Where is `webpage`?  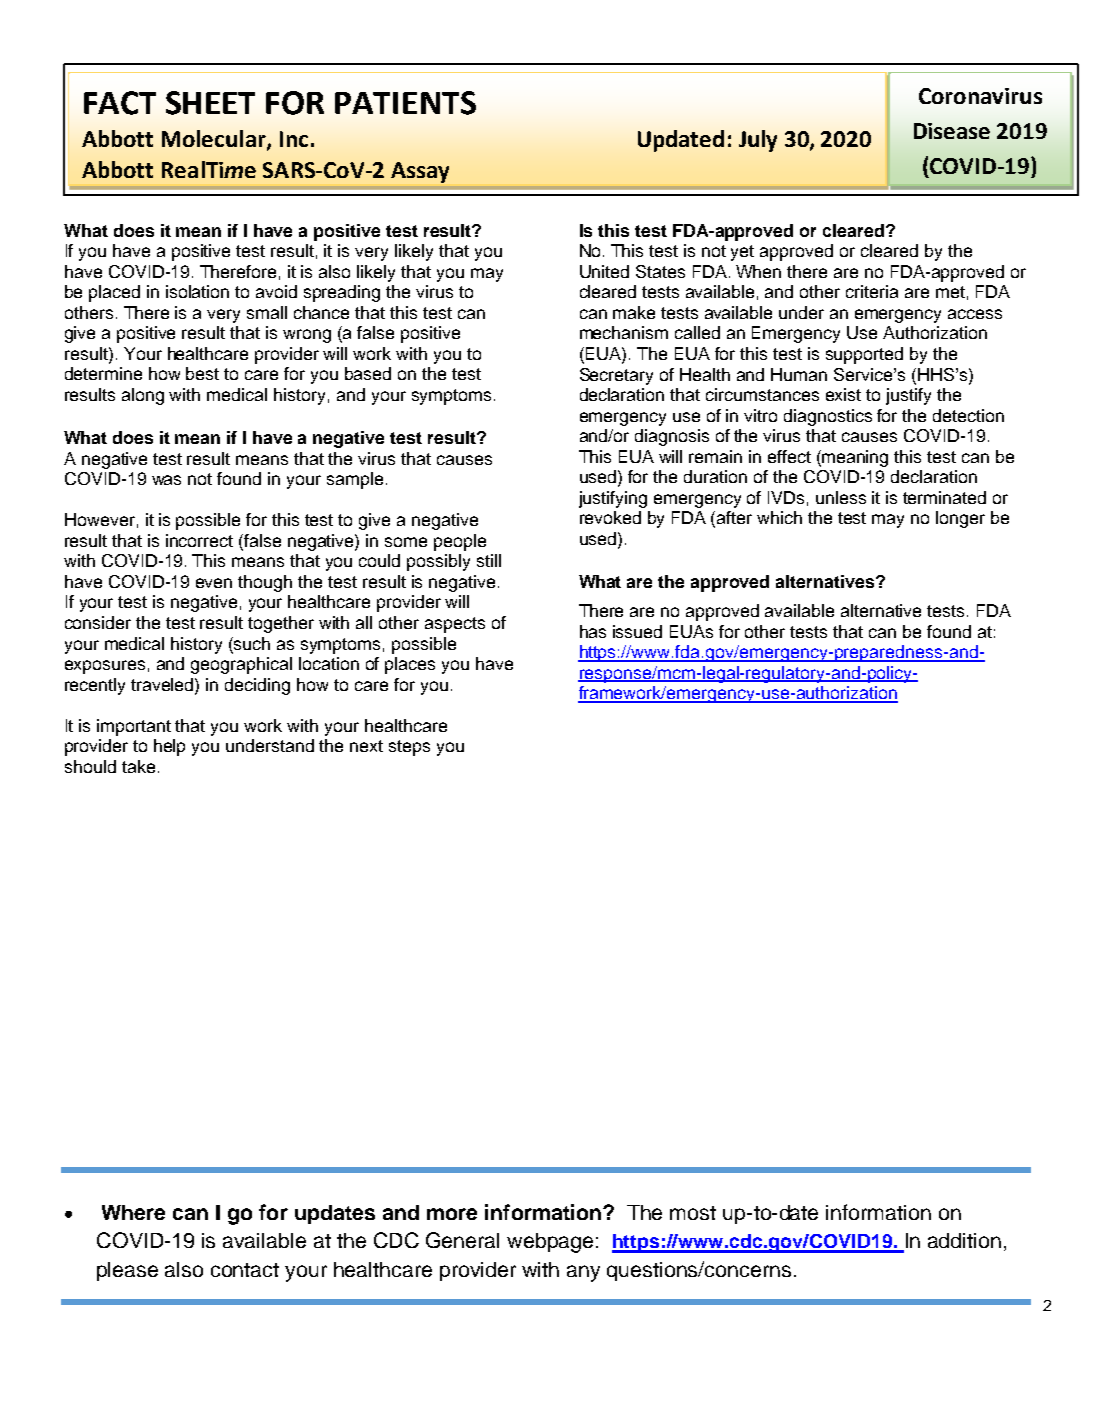 webpage is located at coordinates (550, 1243).
